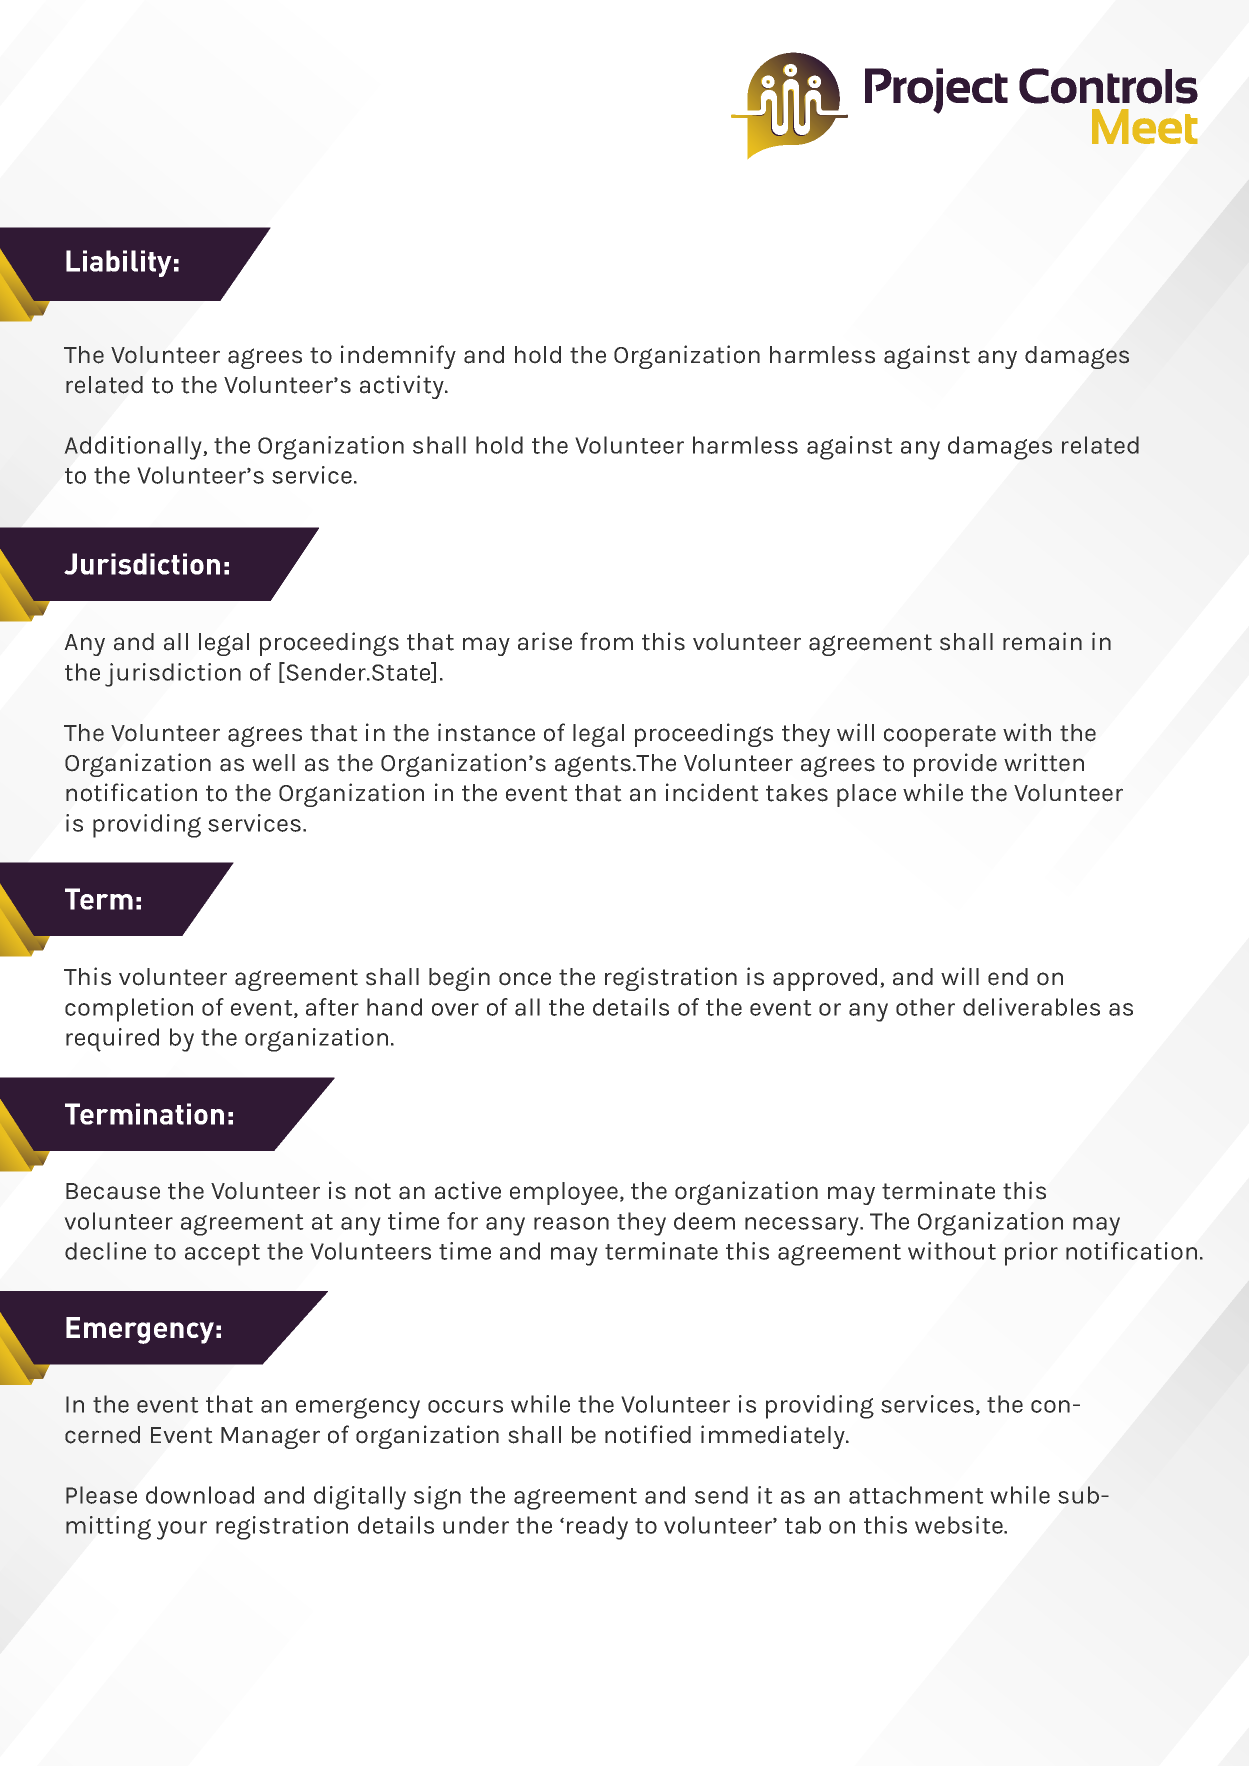 The height and width of the page is (1766, 1249). I want to click on indemnify, so click(398, 357).
